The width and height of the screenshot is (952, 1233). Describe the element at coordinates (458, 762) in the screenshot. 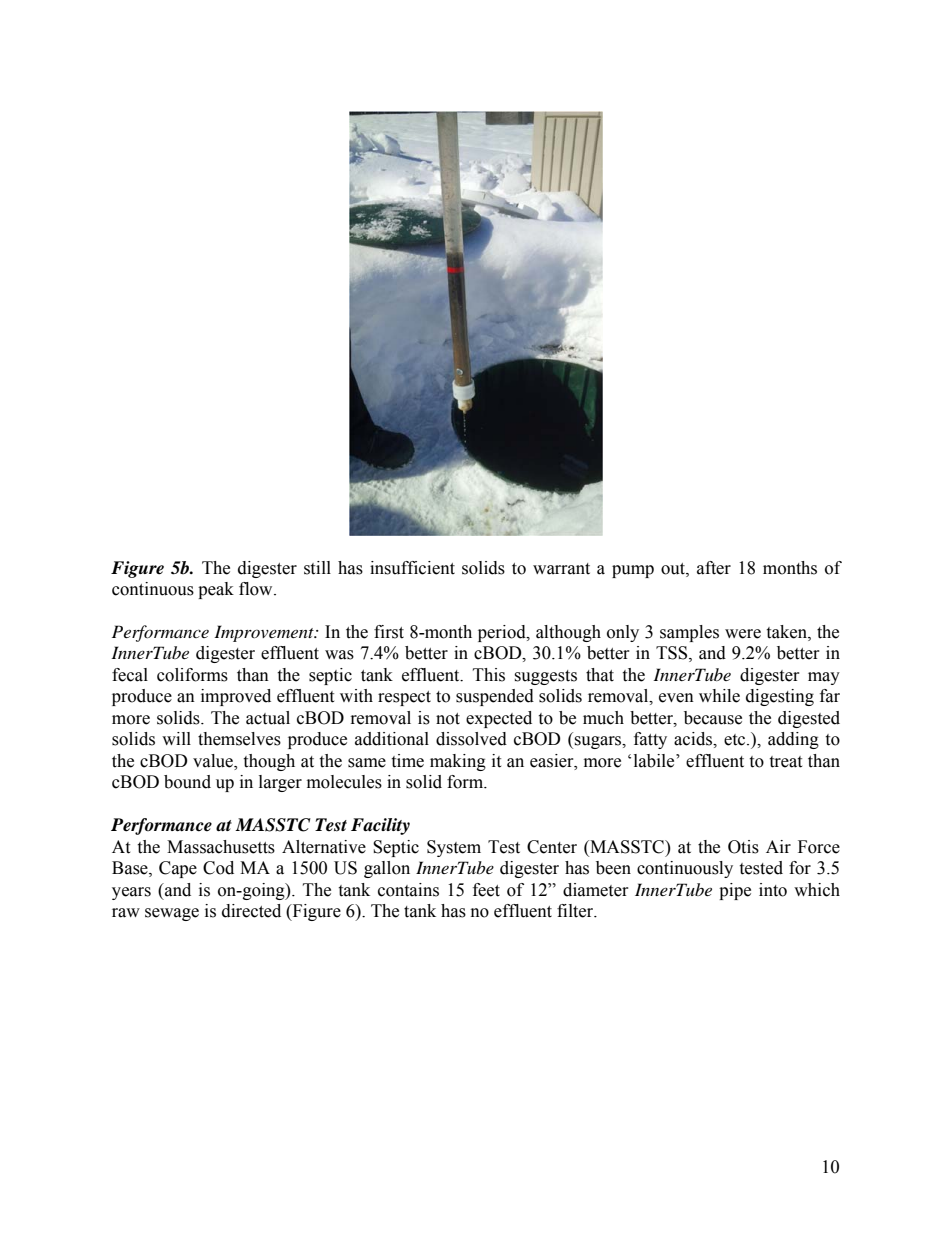

I see `making` at that location.
